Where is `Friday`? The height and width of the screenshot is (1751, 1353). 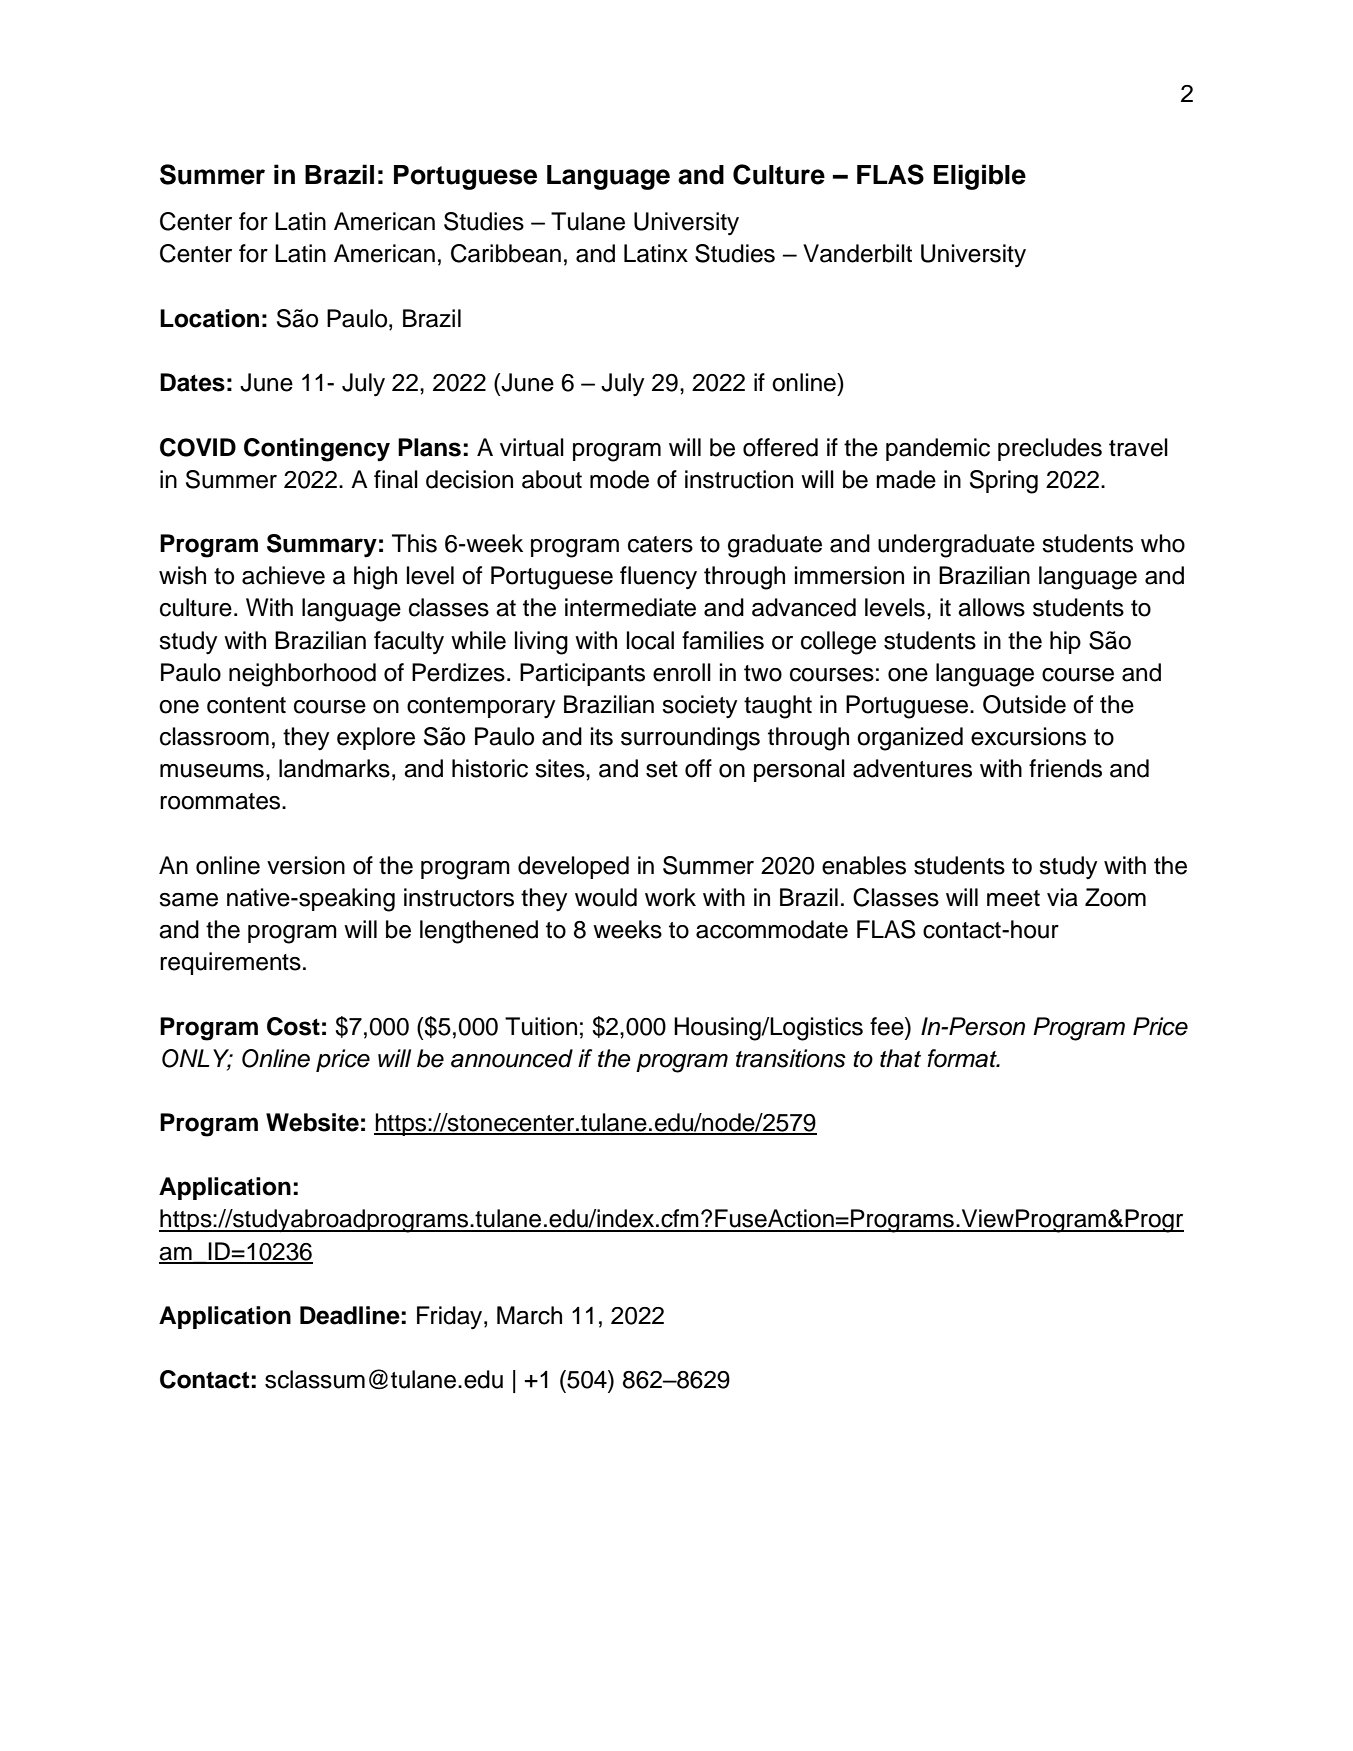
Friday is located at coordinates (451, 1318).
